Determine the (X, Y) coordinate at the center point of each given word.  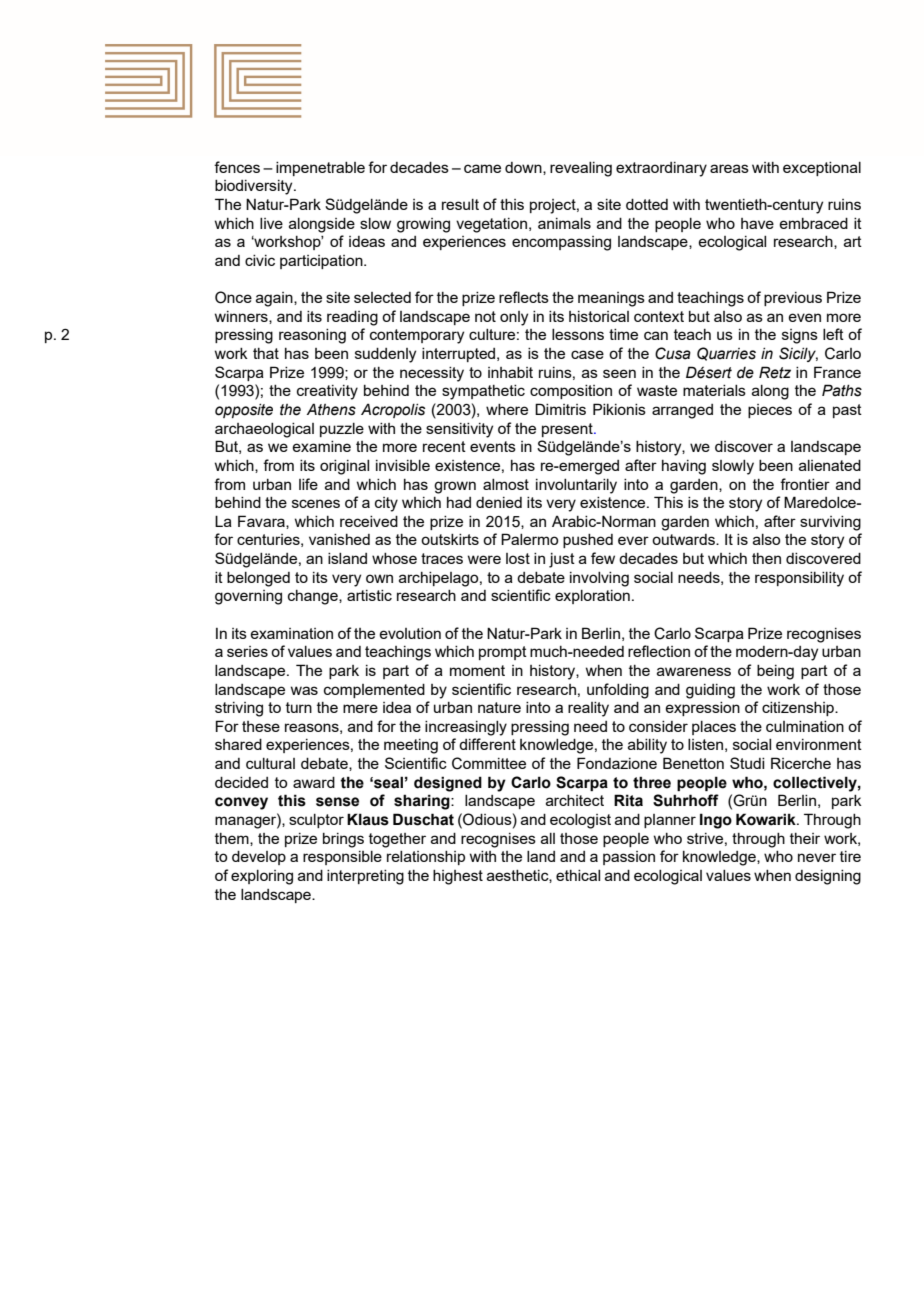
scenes (316, 503)
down (524, 168)
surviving (830, 523)
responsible (342, 858)
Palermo (529, 539)
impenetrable (320, 169)
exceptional (822, 169)
